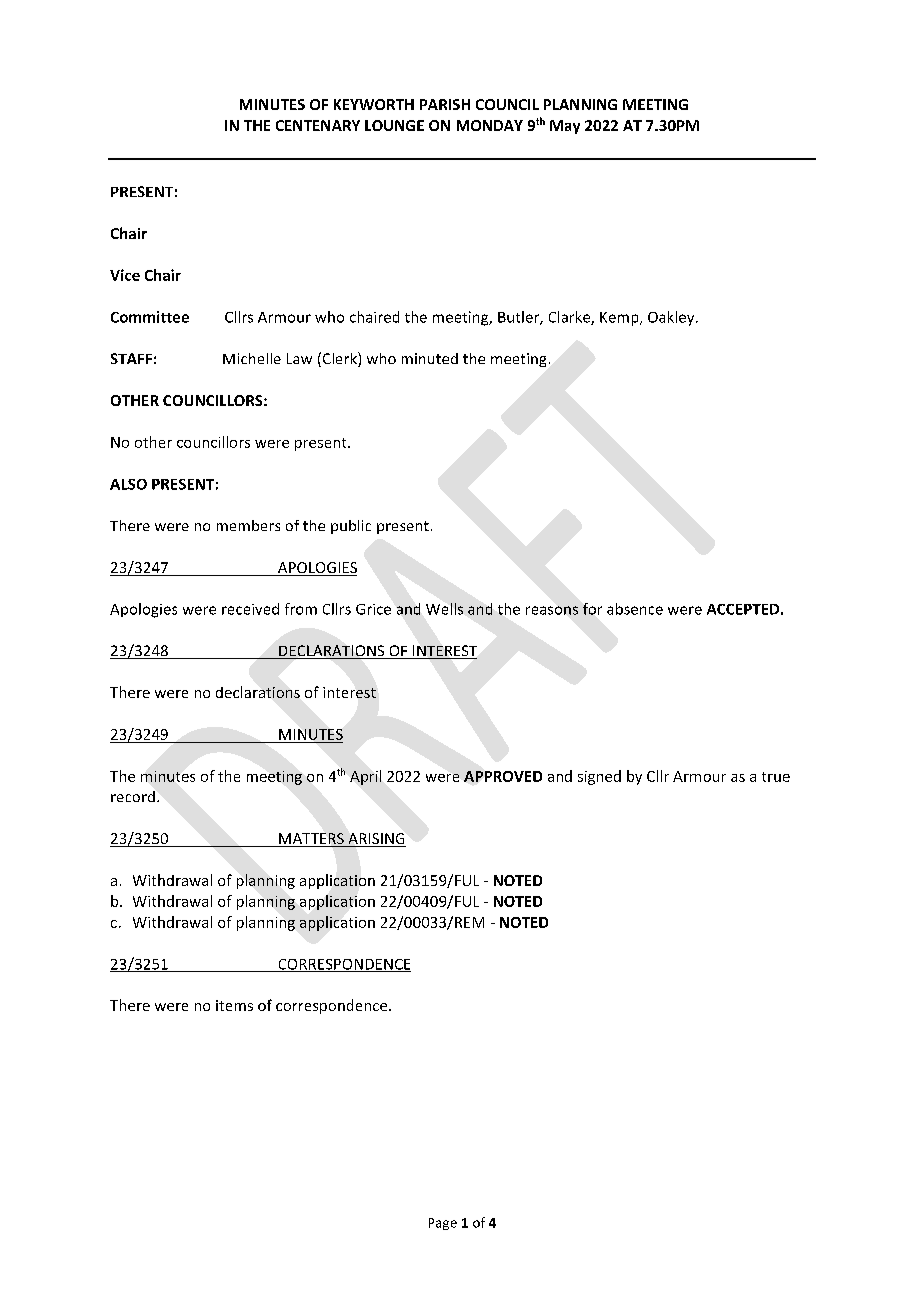  Describe the element at coordinates (443, 1224) in the page. I see `Page` at that location.
